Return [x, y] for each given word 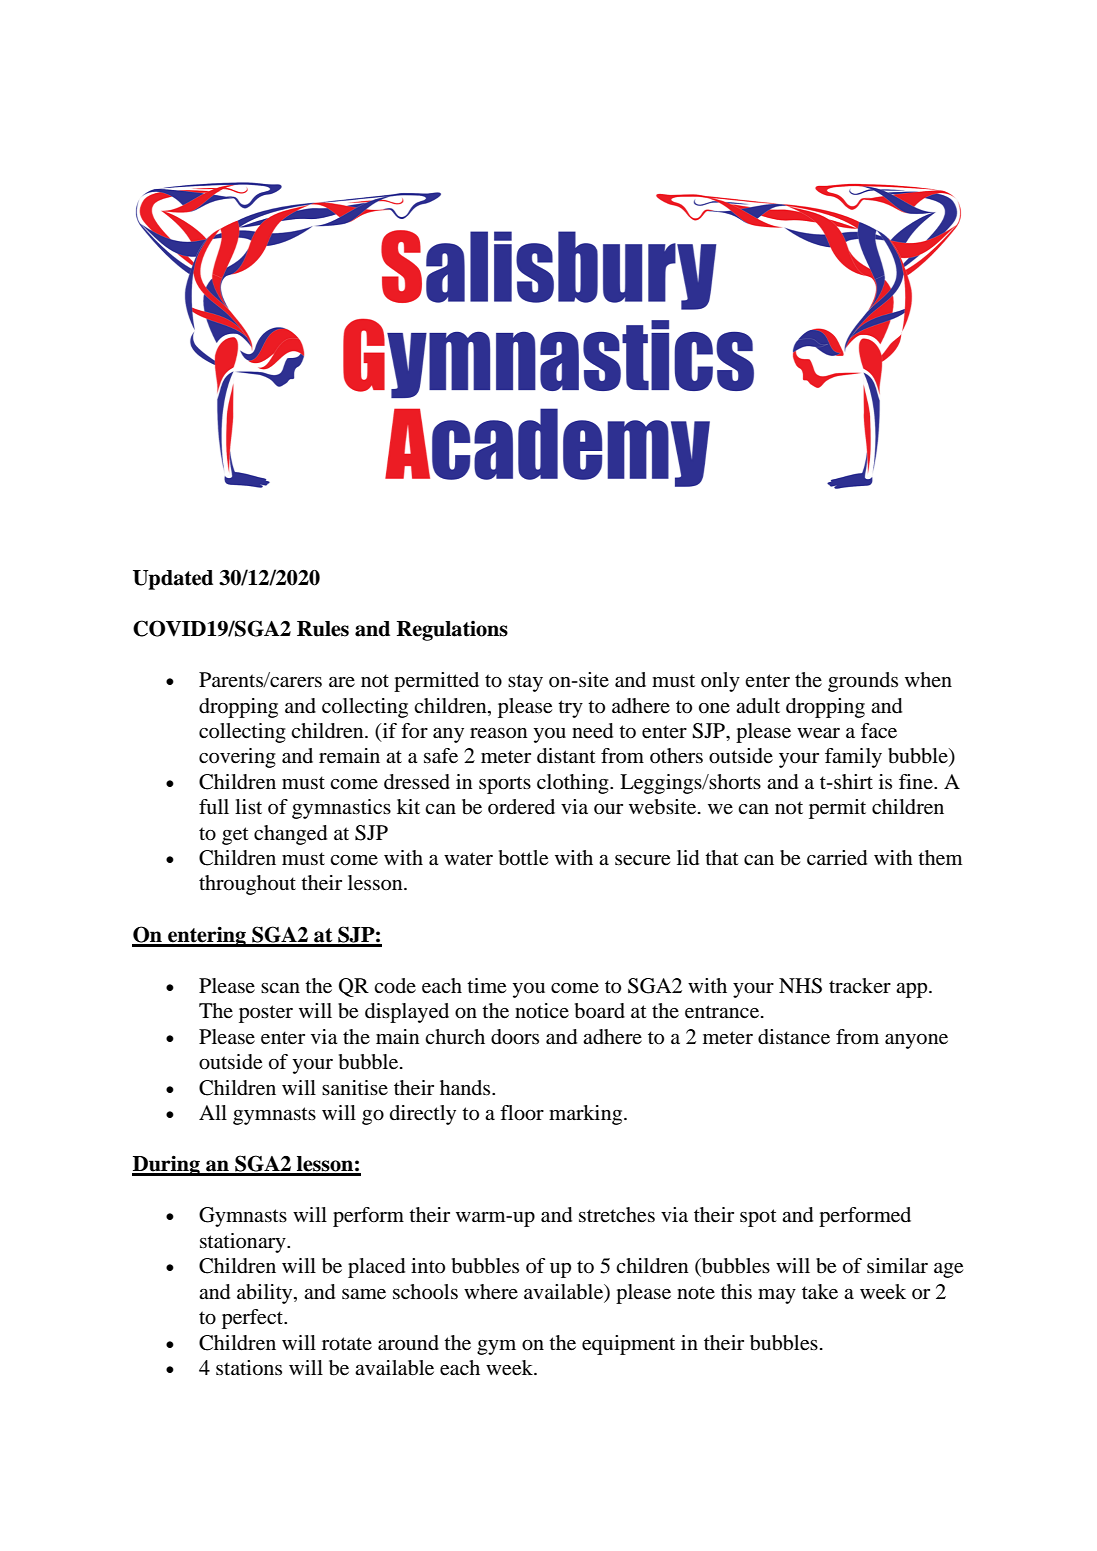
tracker [860, 986]
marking [587, 1115]
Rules [323, 629]
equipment [628, 1345]
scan [280, 988]
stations [249, 1368]
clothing [574, 784]
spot [758, 1218]
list [248, 806]
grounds [863, 682]
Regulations [452, 631]
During [167, 1165]
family [853, 758]
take [820, 1292]
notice [542, 1011]
